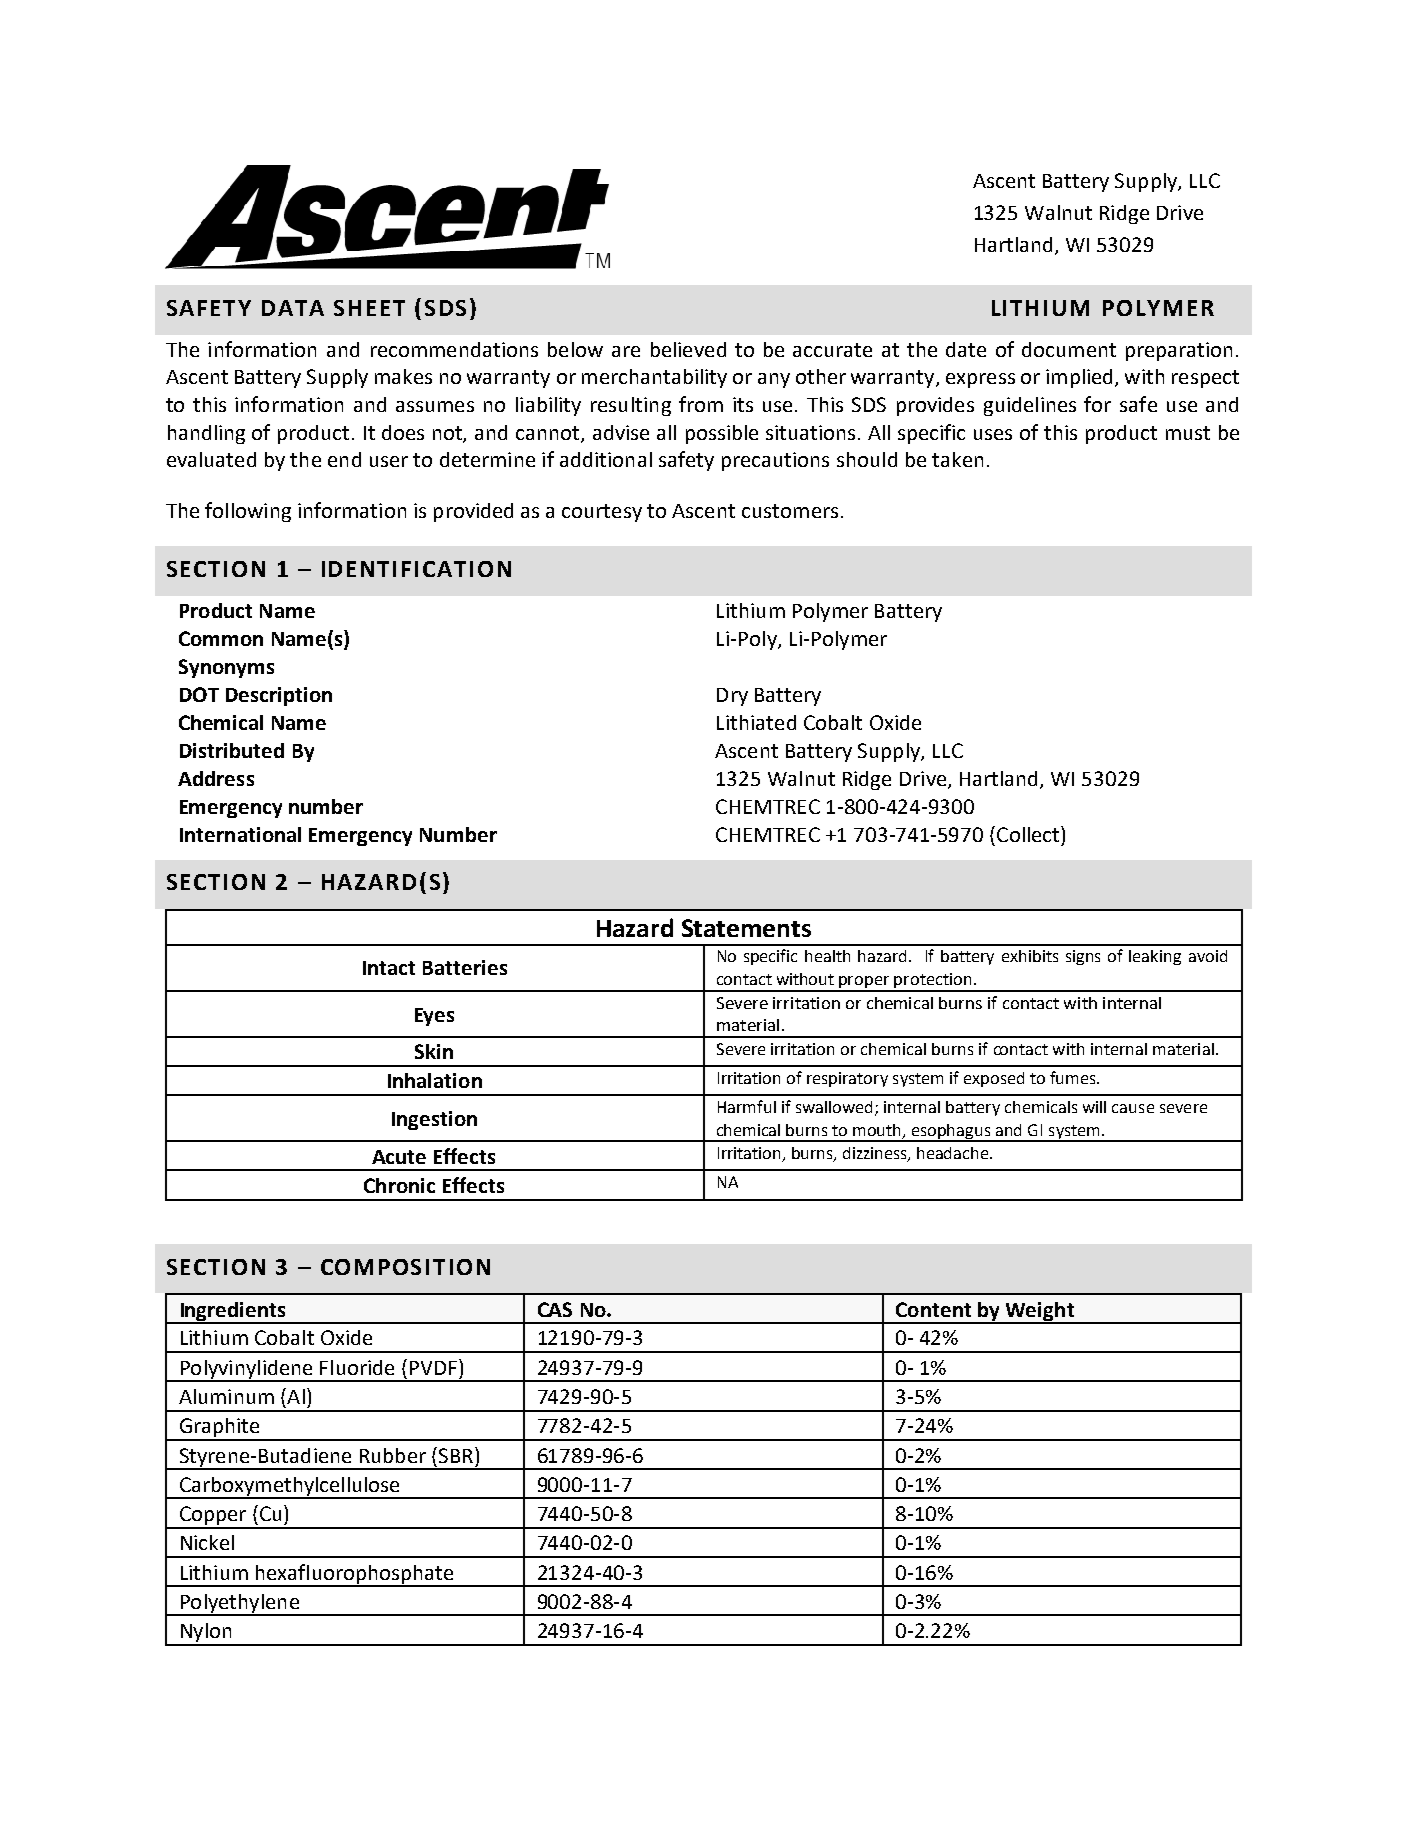 This page has height=1821, width=1407. Describe the element at coordinates (688, 349) in the page. I see `believed` at that location.
